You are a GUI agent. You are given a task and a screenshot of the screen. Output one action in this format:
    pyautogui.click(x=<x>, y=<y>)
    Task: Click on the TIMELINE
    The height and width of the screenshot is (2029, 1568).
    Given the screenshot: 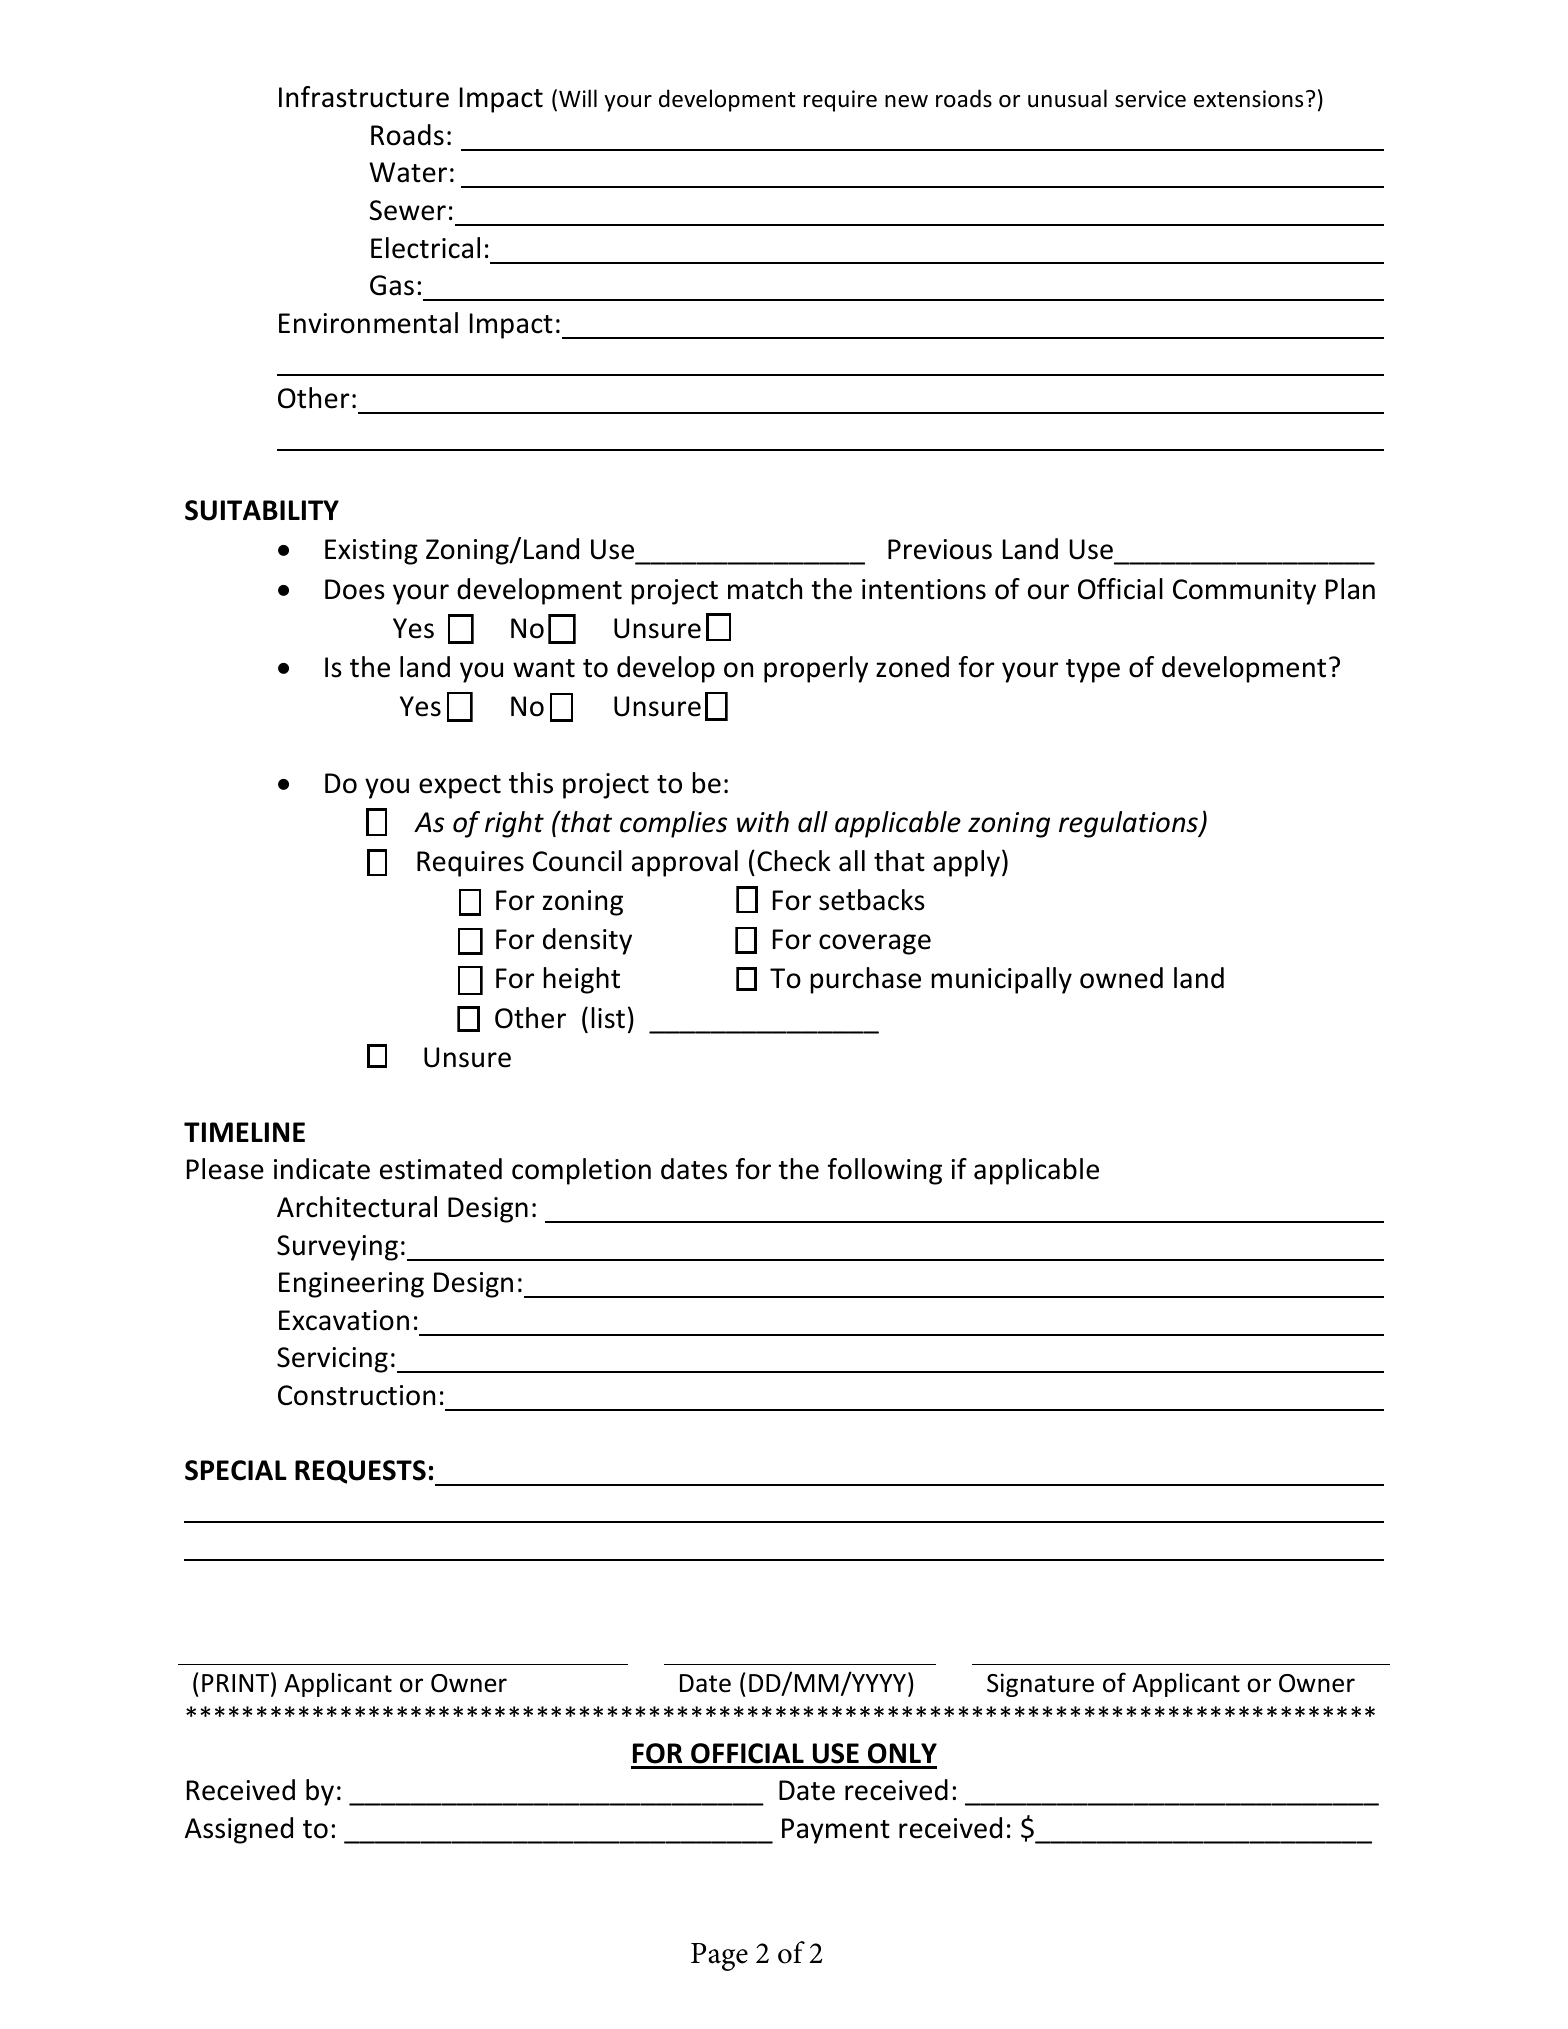 What is the action you would take?
    pyautogui.click(x=244, y=1132)
